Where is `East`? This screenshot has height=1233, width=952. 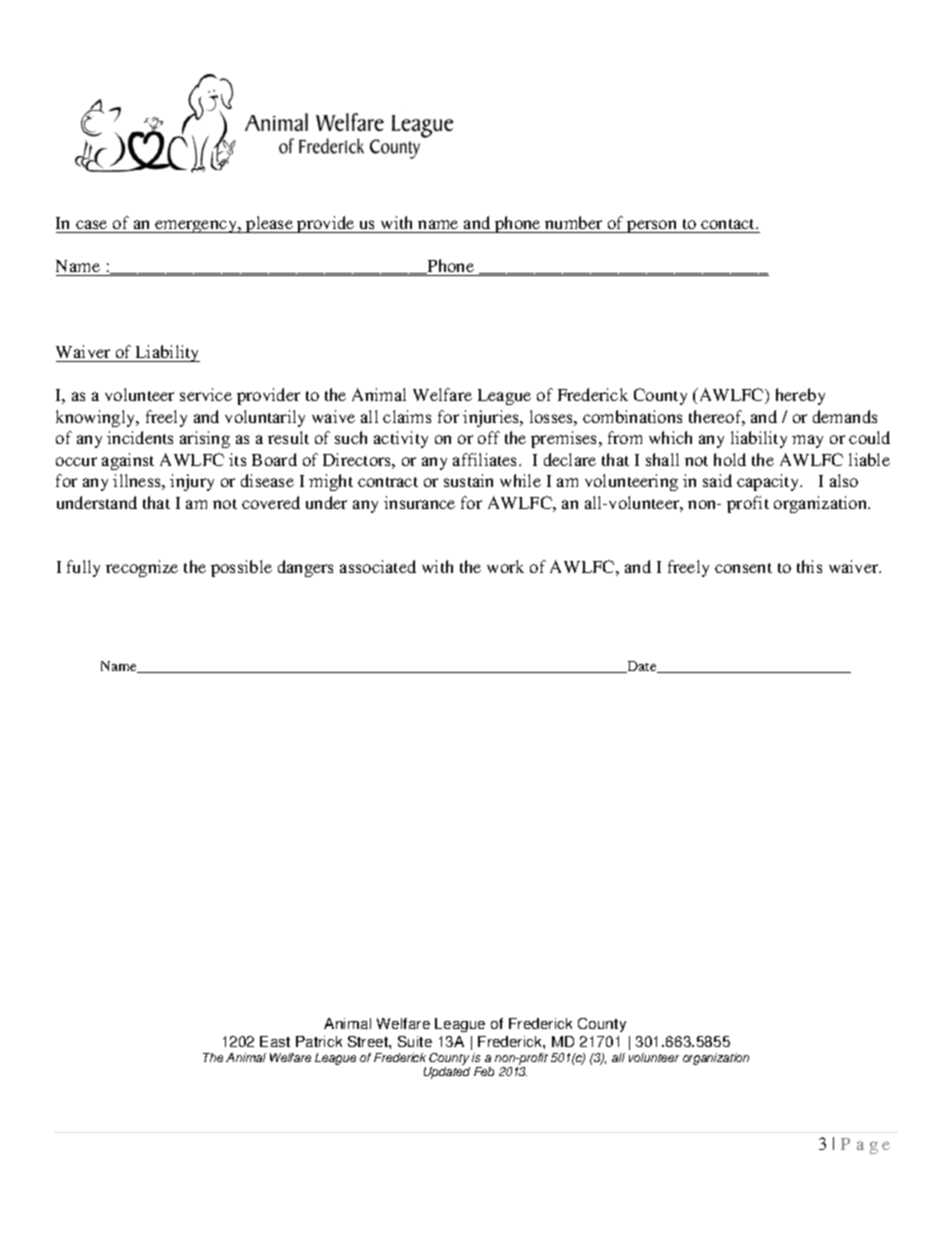 East is located at coordinates (275, 1041).
